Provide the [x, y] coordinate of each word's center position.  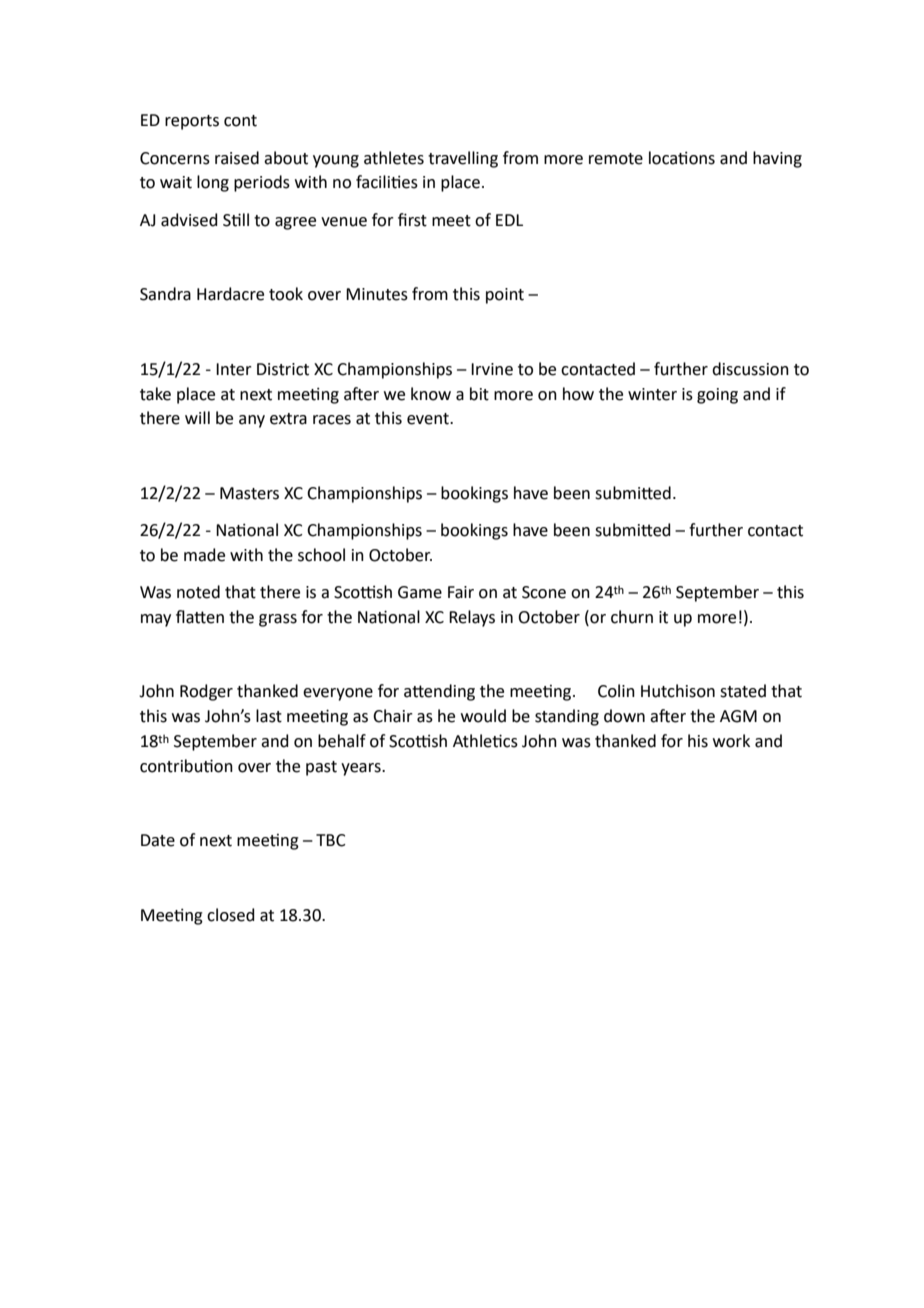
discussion [750, 369]
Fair [461, 592]
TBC [331, 840]
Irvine [492, 369]
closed [231, 915]
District [283, 369]
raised [237, 158]
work [731, 741]
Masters [249, 493]
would [483, 716]
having [777, 159]
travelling [463, 159]
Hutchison [678, 691]
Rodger [206, 692]
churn [632, 617]
